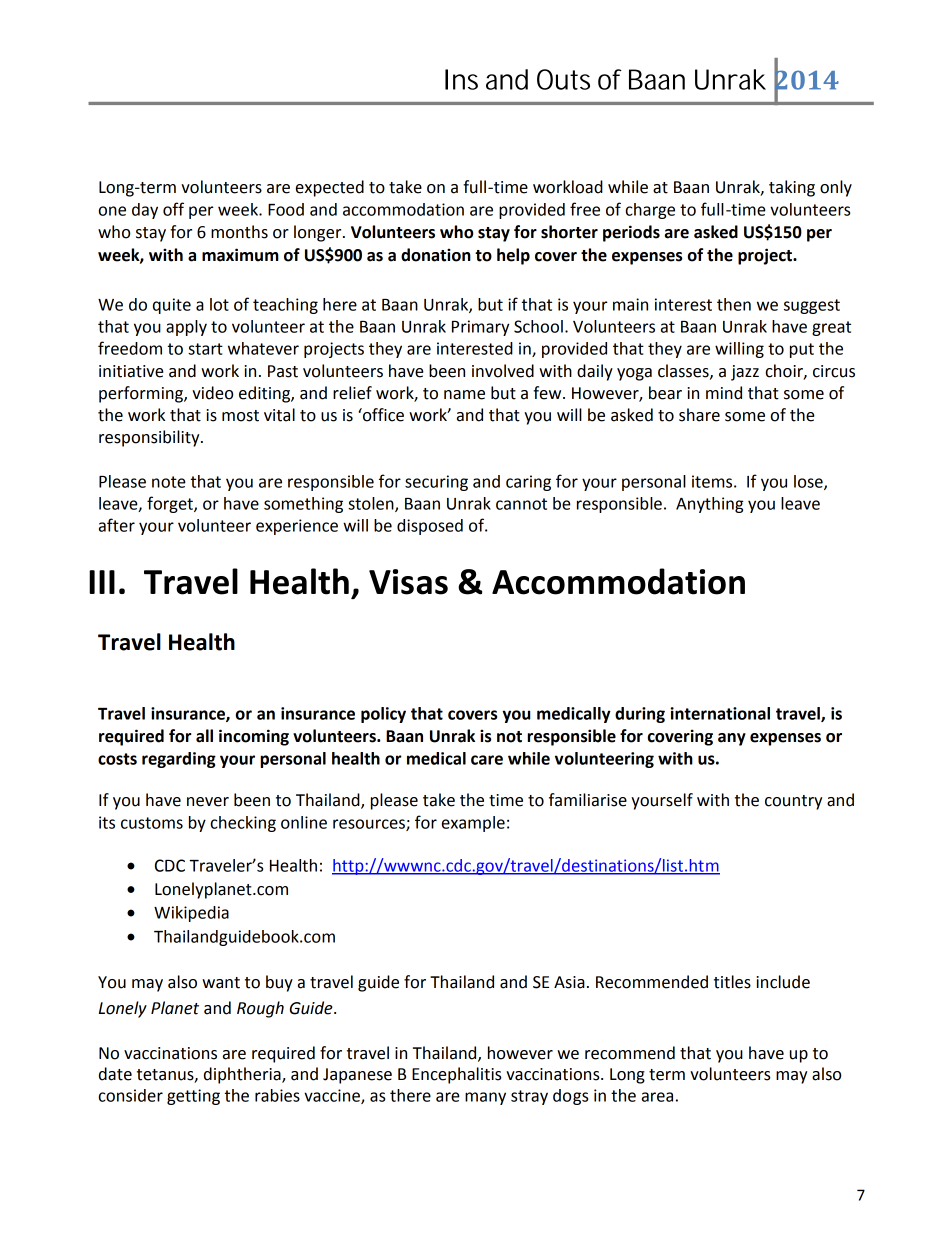 This screenshot has width=952, height=1233. I want to click on forget, so click(171, 504).
